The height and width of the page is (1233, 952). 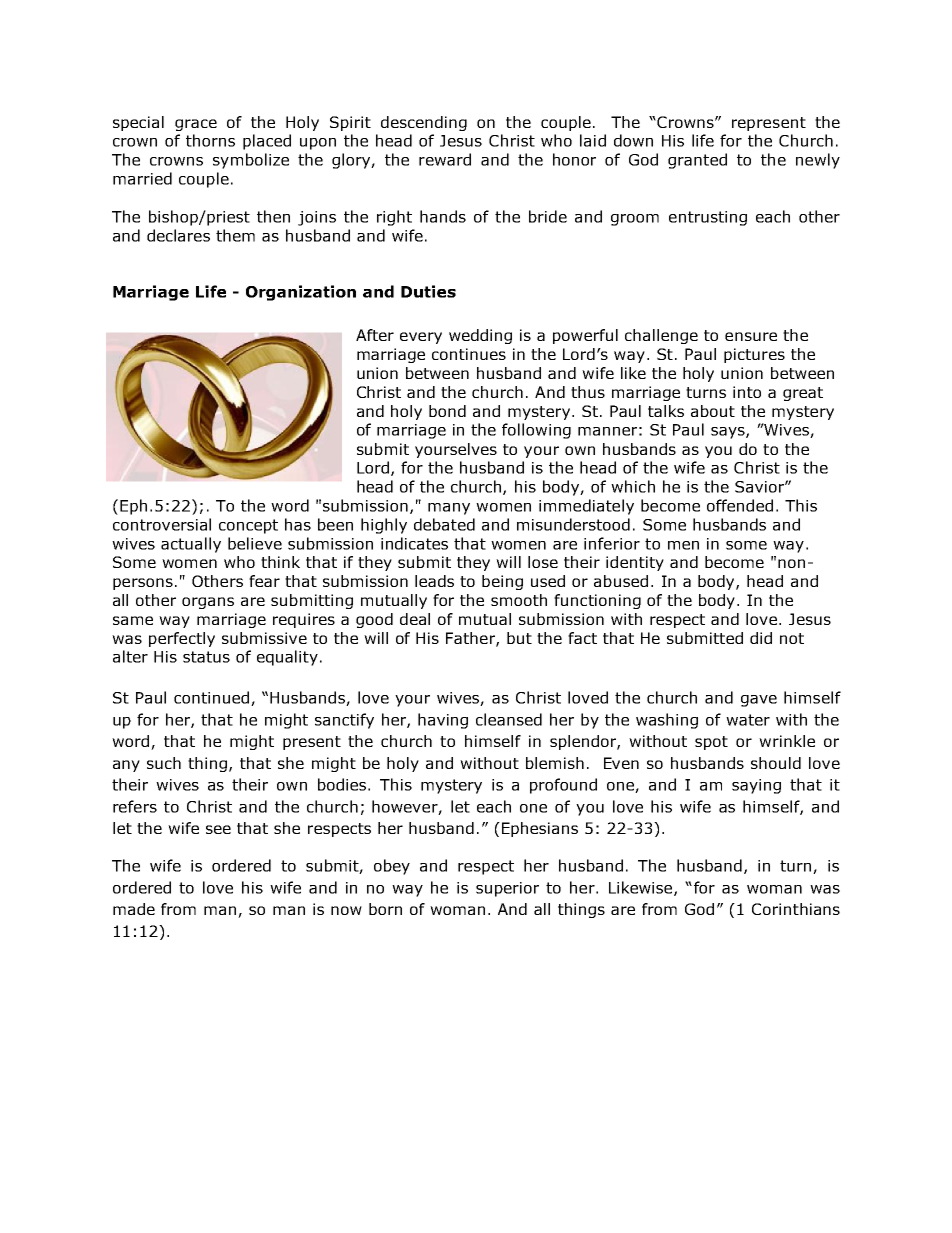 I want to click on having, so click(x=443, y=721).
